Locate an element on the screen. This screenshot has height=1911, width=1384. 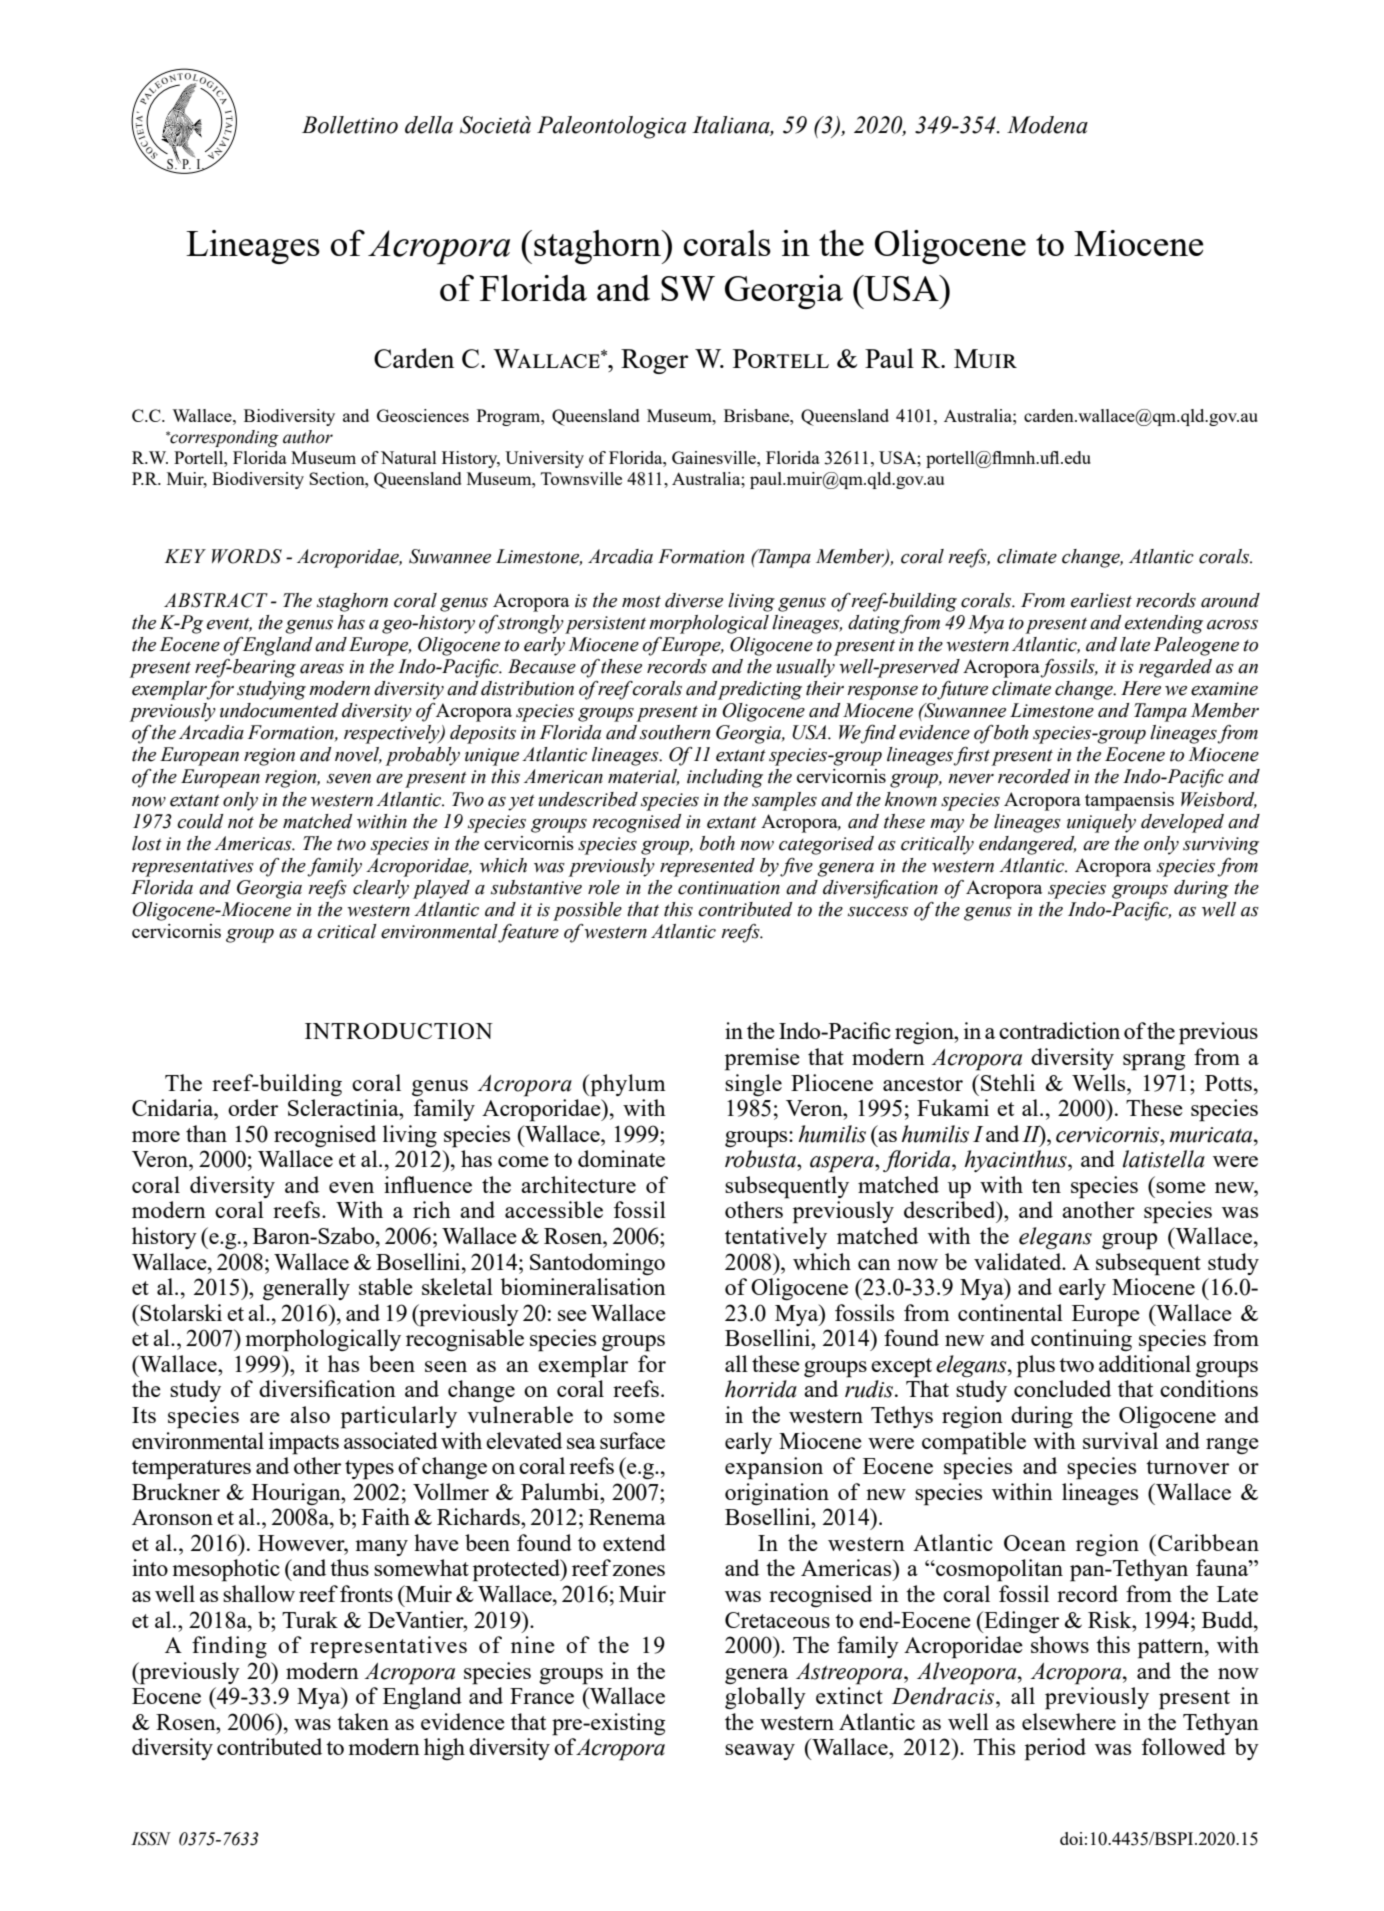
regarded is located at coordinates (1175, 668).
